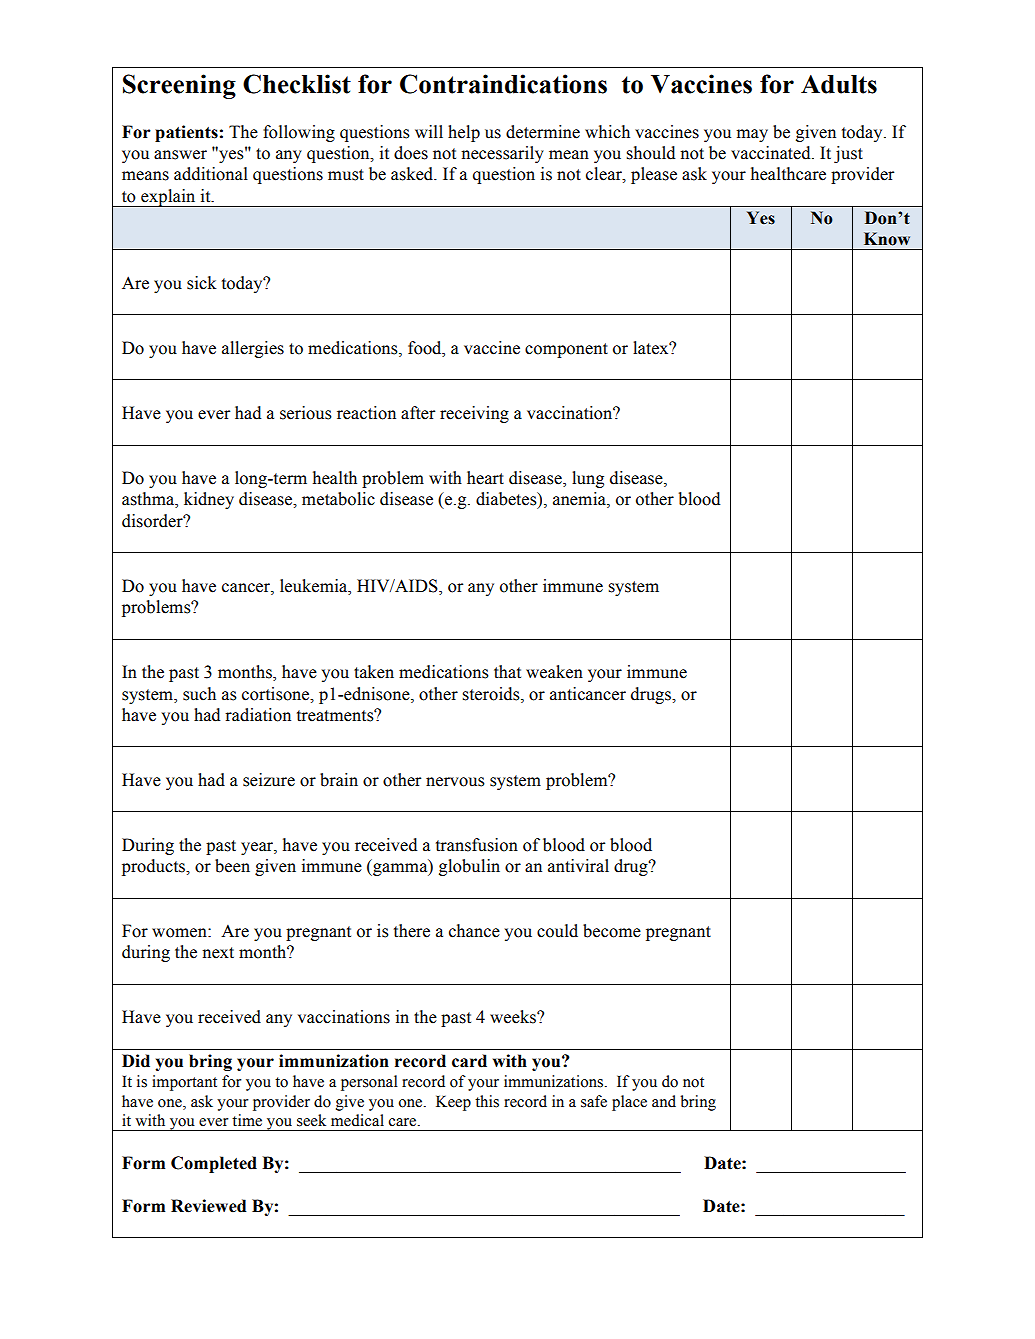  What do you see at coordinates (507, 672) in the document?
I see `that` at bounding box center [507, 672].
